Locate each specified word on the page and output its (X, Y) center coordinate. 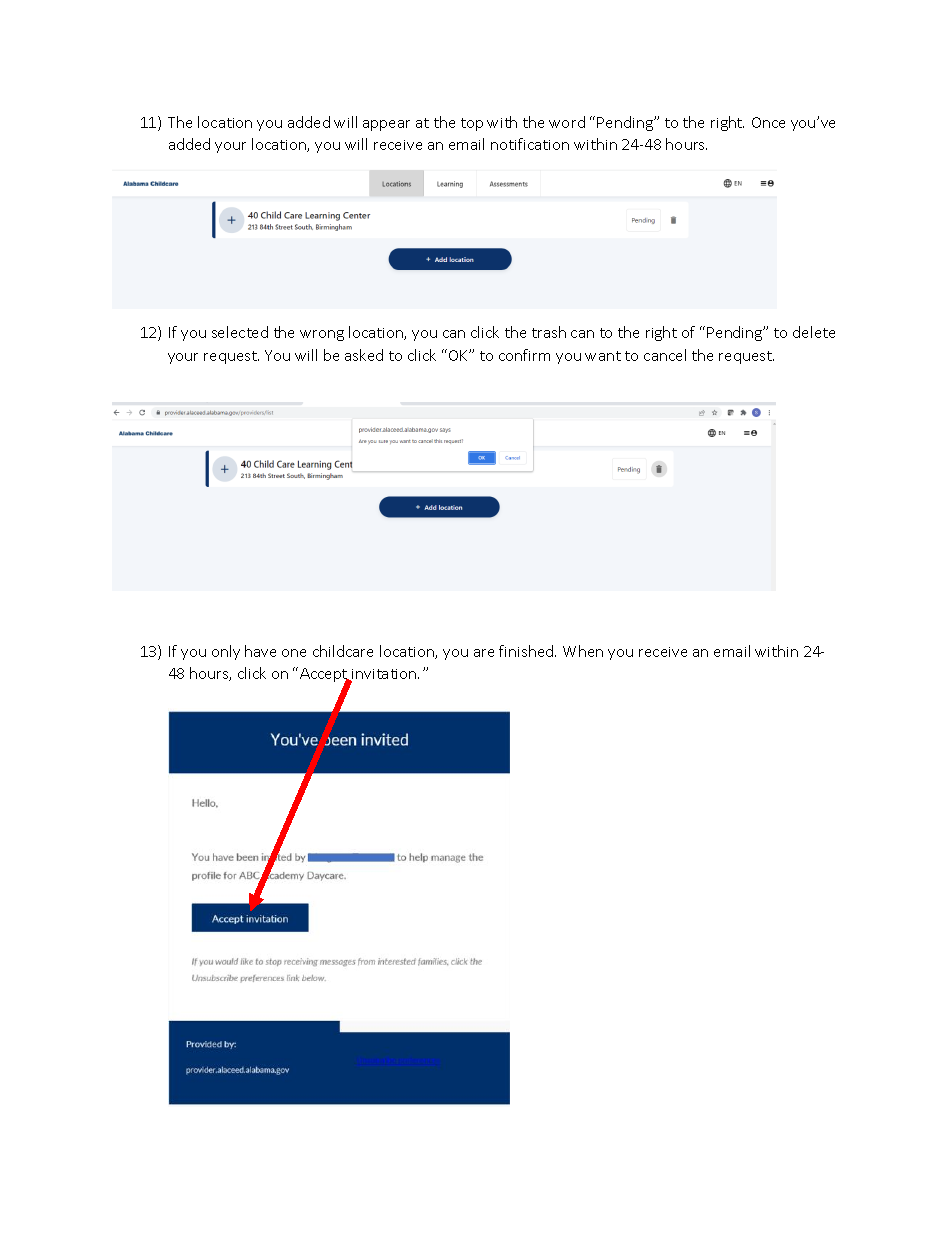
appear (386, 125)
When (583, 651)
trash (549, 332)
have (260, 651)
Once (768, 122)
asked (364, 355)
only (226, 652)
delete (814, 332)
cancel (665, 355)
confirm (524, 355)
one (294, 653)
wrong (322, 335)
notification (530, 144)
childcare (343, 651)
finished (527, 651)
